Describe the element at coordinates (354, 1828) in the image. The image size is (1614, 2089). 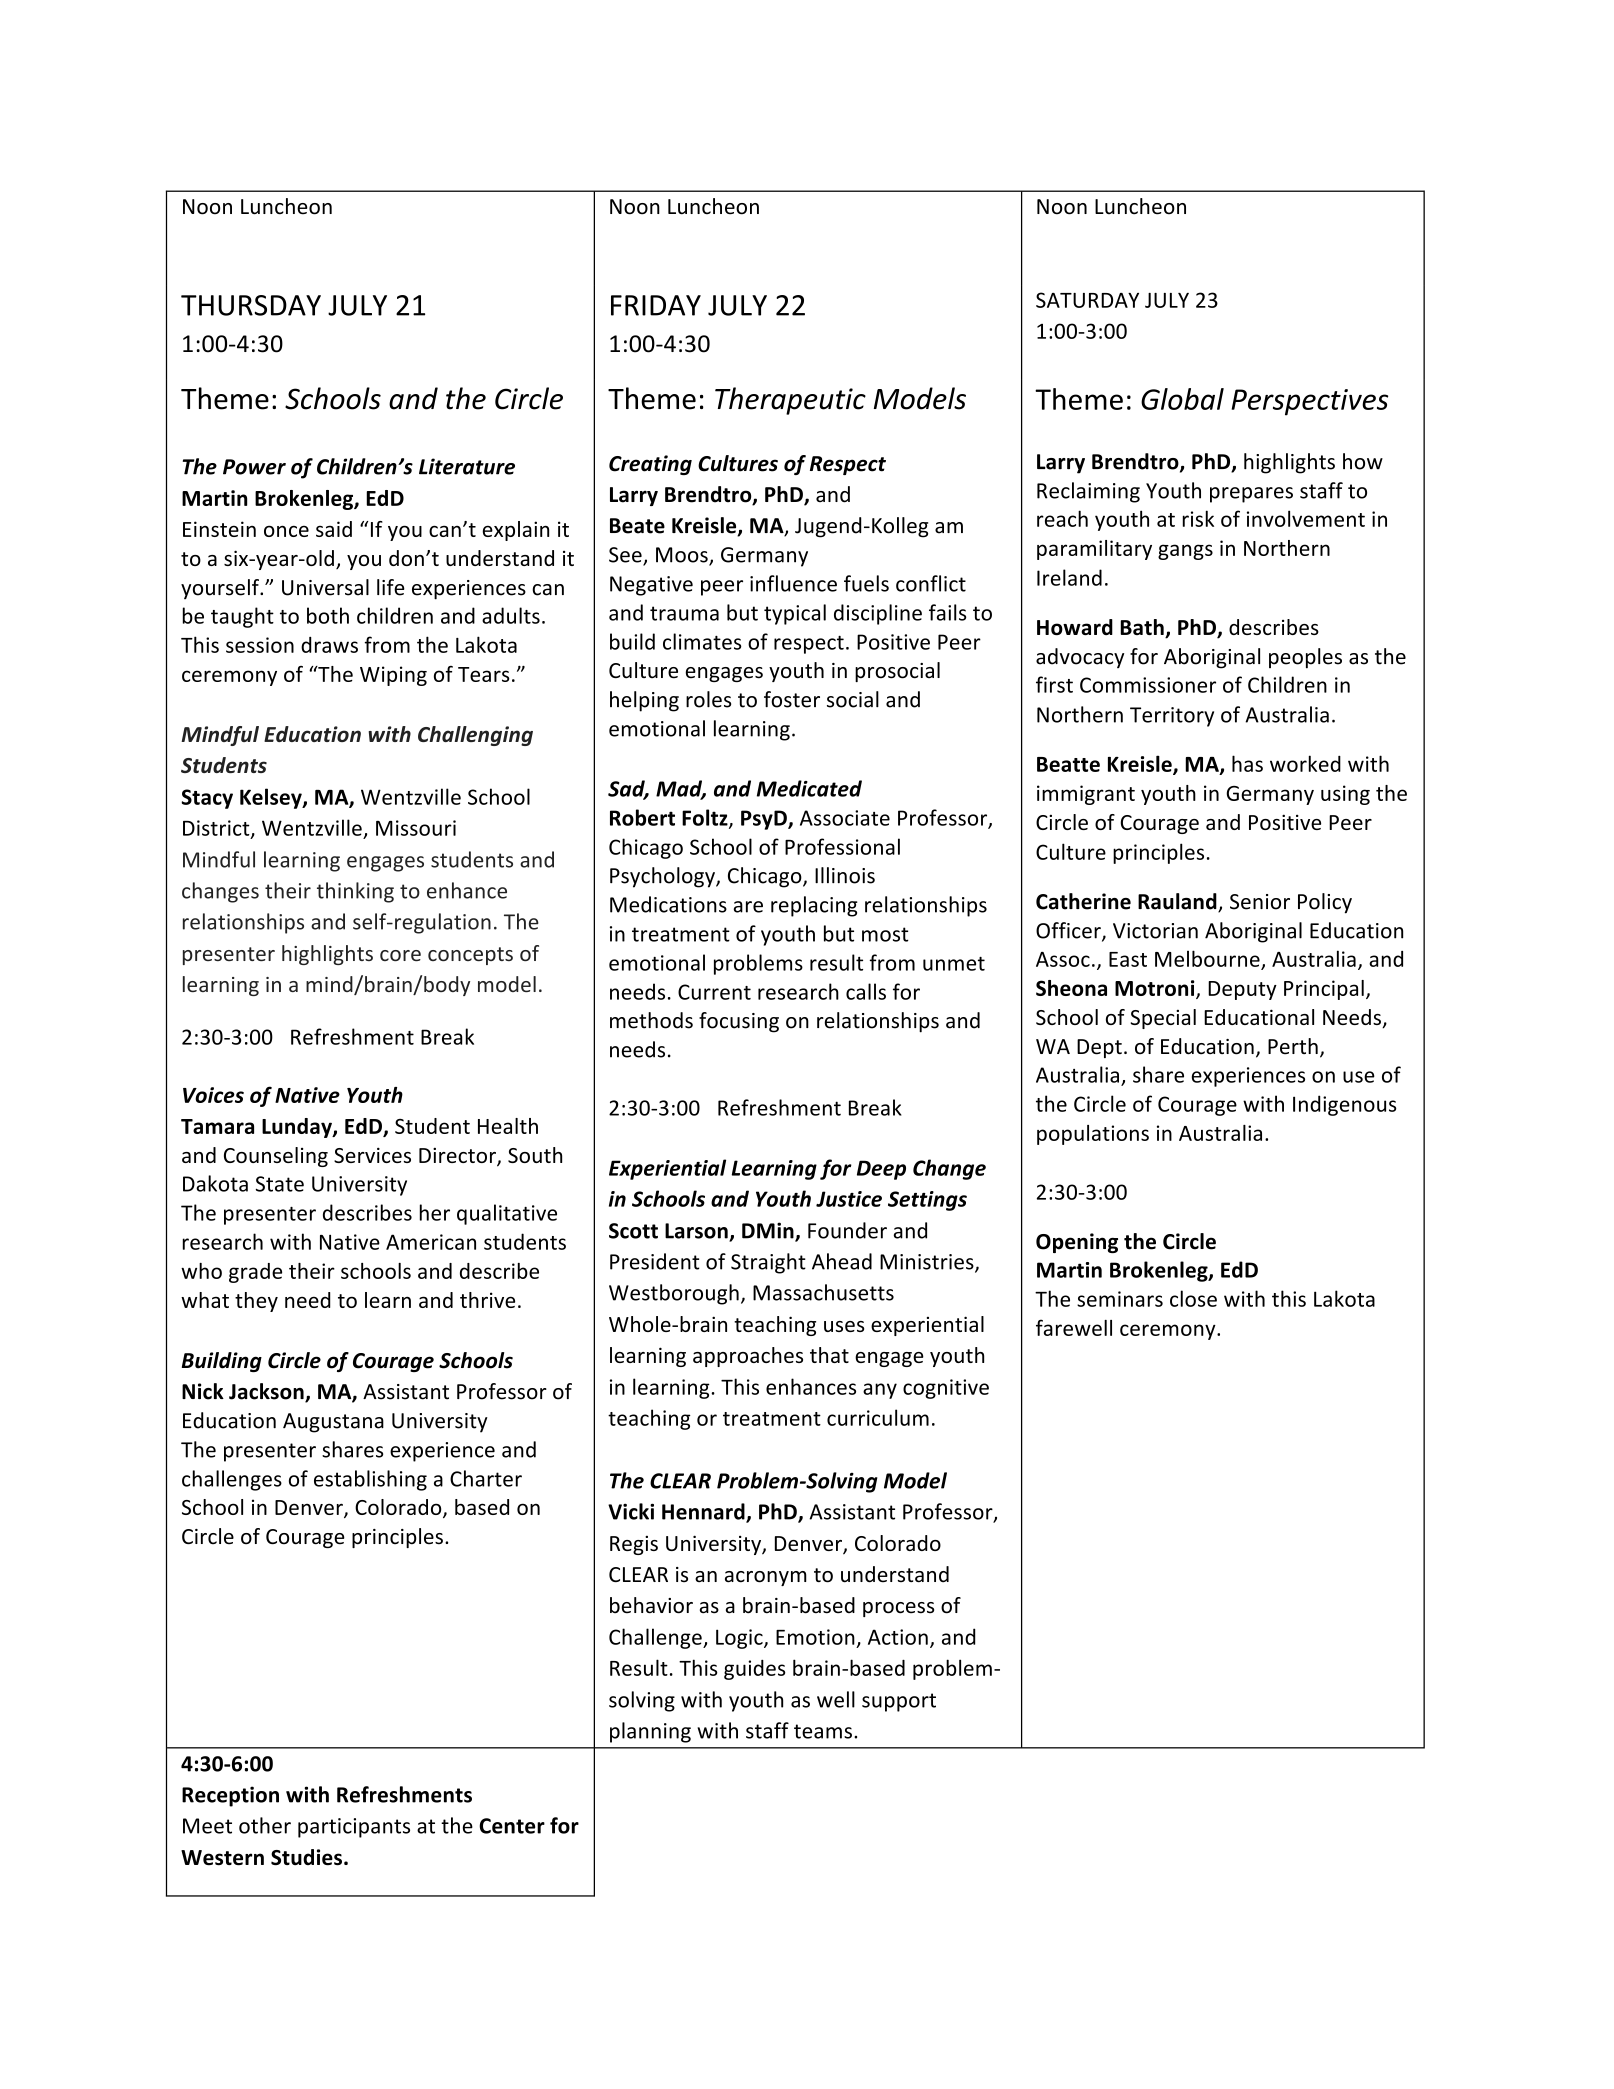
I see `participants` at that location.
